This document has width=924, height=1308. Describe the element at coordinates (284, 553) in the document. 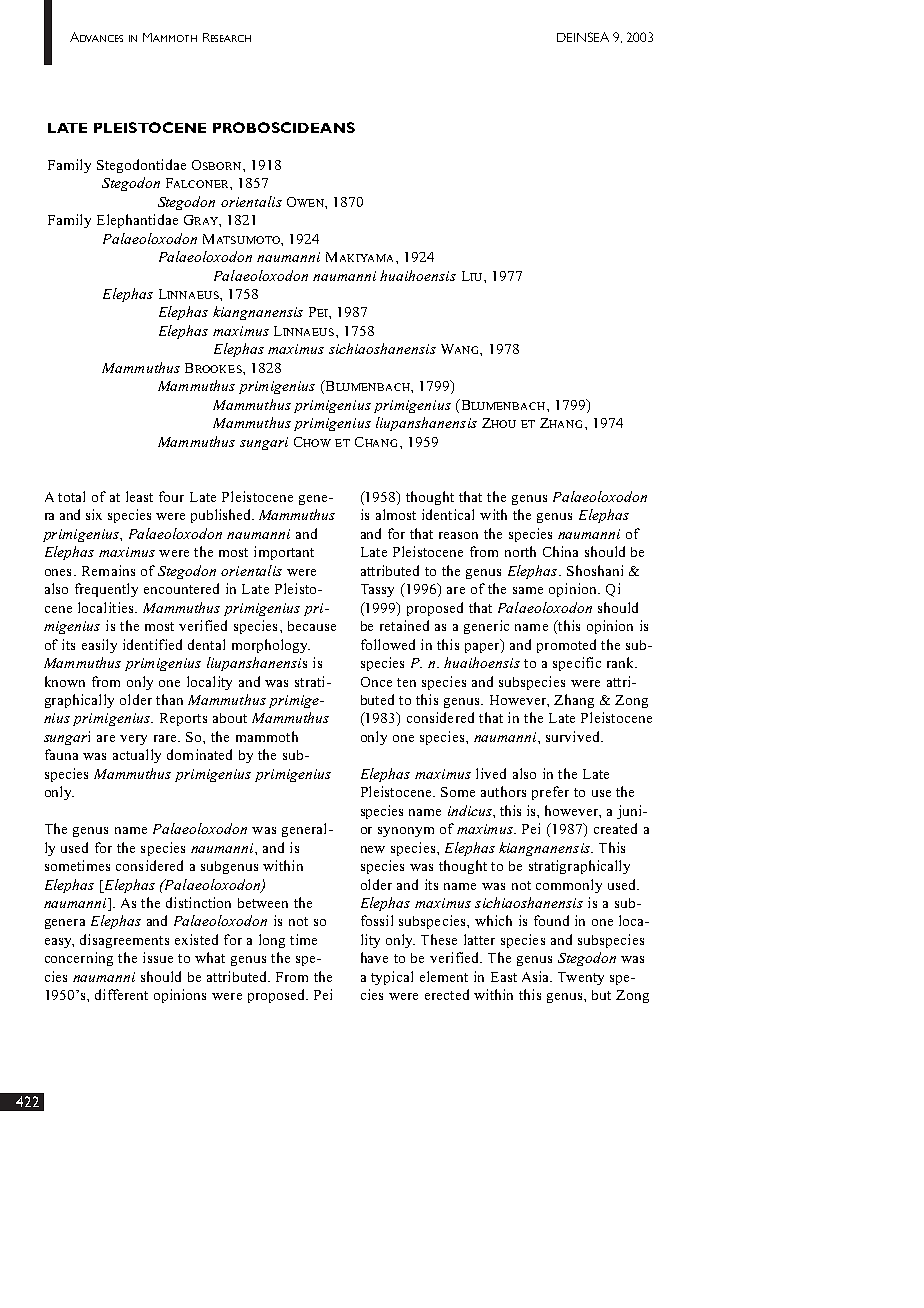

I see `important` at that location.
